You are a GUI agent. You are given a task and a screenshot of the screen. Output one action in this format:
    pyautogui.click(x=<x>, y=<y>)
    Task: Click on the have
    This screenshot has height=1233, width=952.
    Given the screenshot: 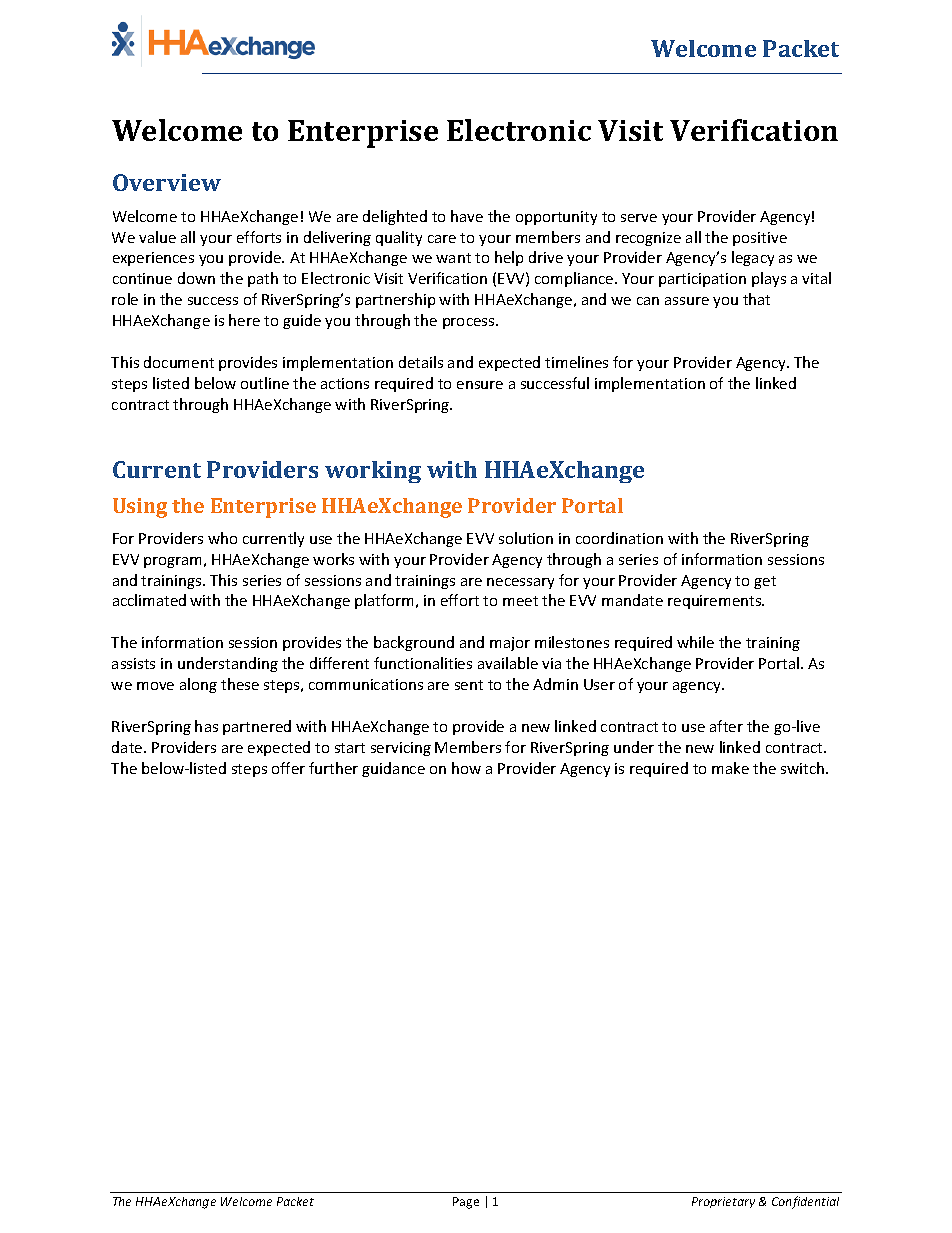 What is the action you would take?
    pyautogui.click(x=467, y=216)
